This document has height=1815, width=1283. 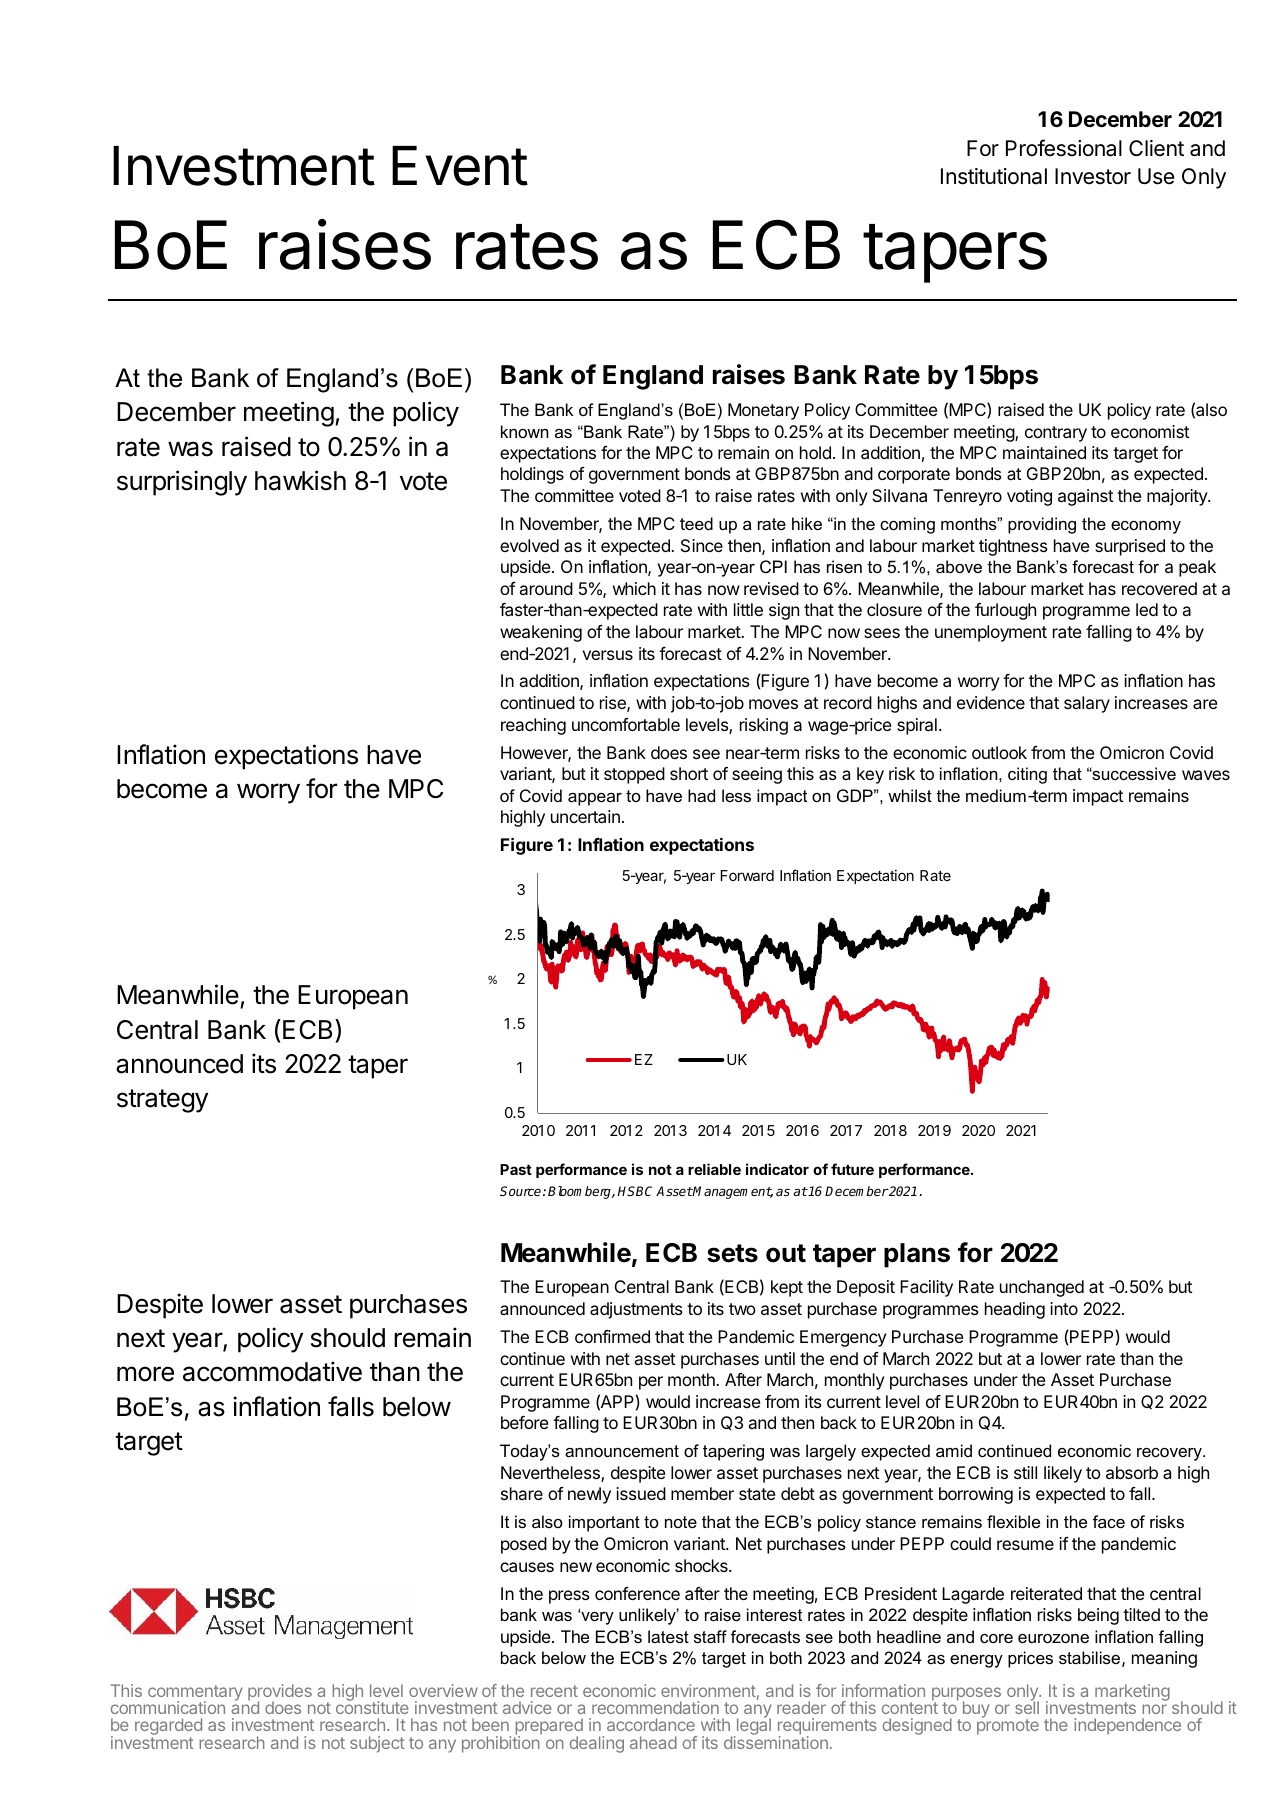 I want to click on Investor, so click(x=1093, y=176).
